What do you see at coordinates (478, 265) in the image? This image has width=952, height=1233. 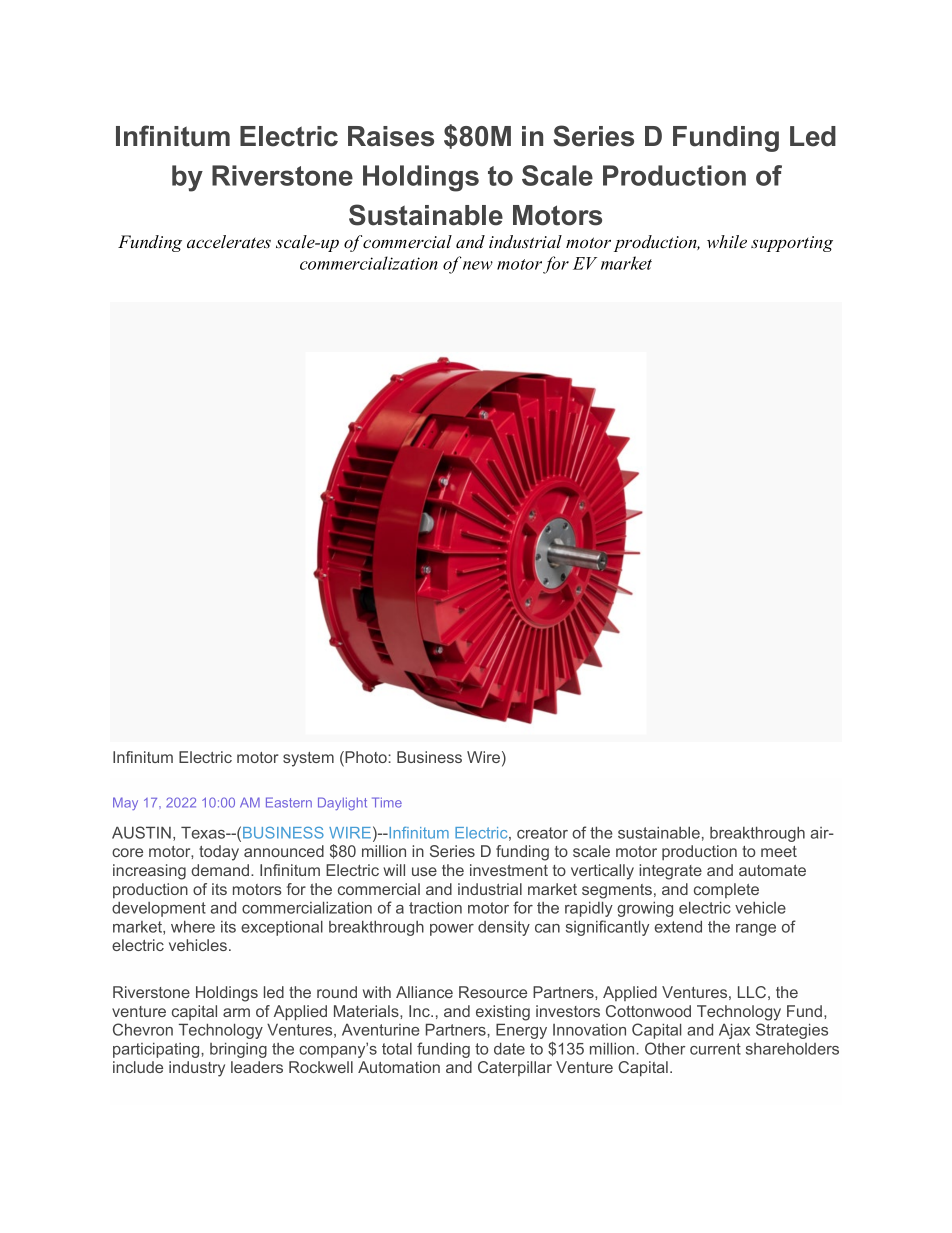 I see `new` at bounding box center [478, 265].
